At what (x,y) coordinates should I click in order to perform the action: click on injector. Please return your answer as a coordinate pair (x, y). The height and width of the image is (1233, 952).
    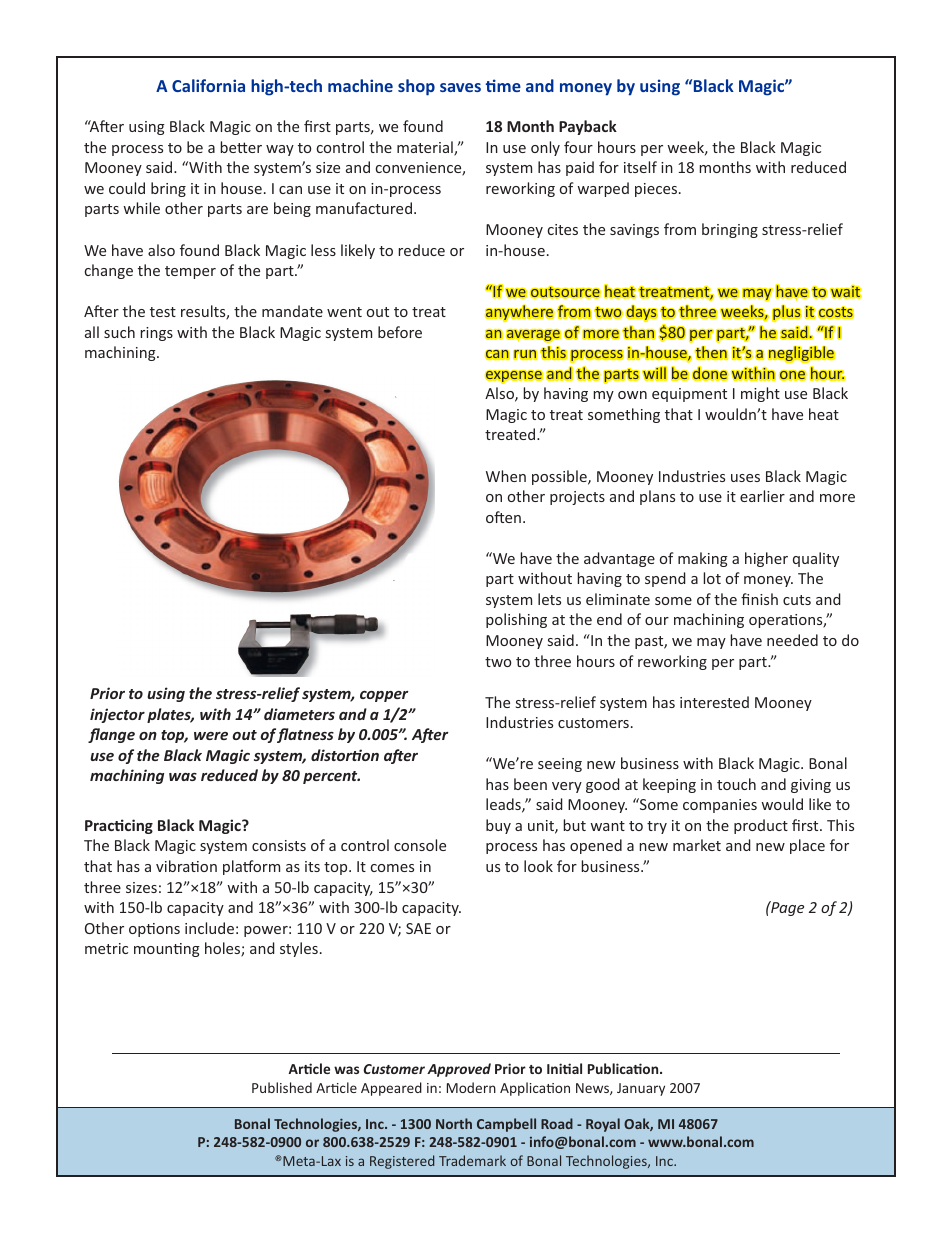
    Looking at the image, I should click on (117, 715).
